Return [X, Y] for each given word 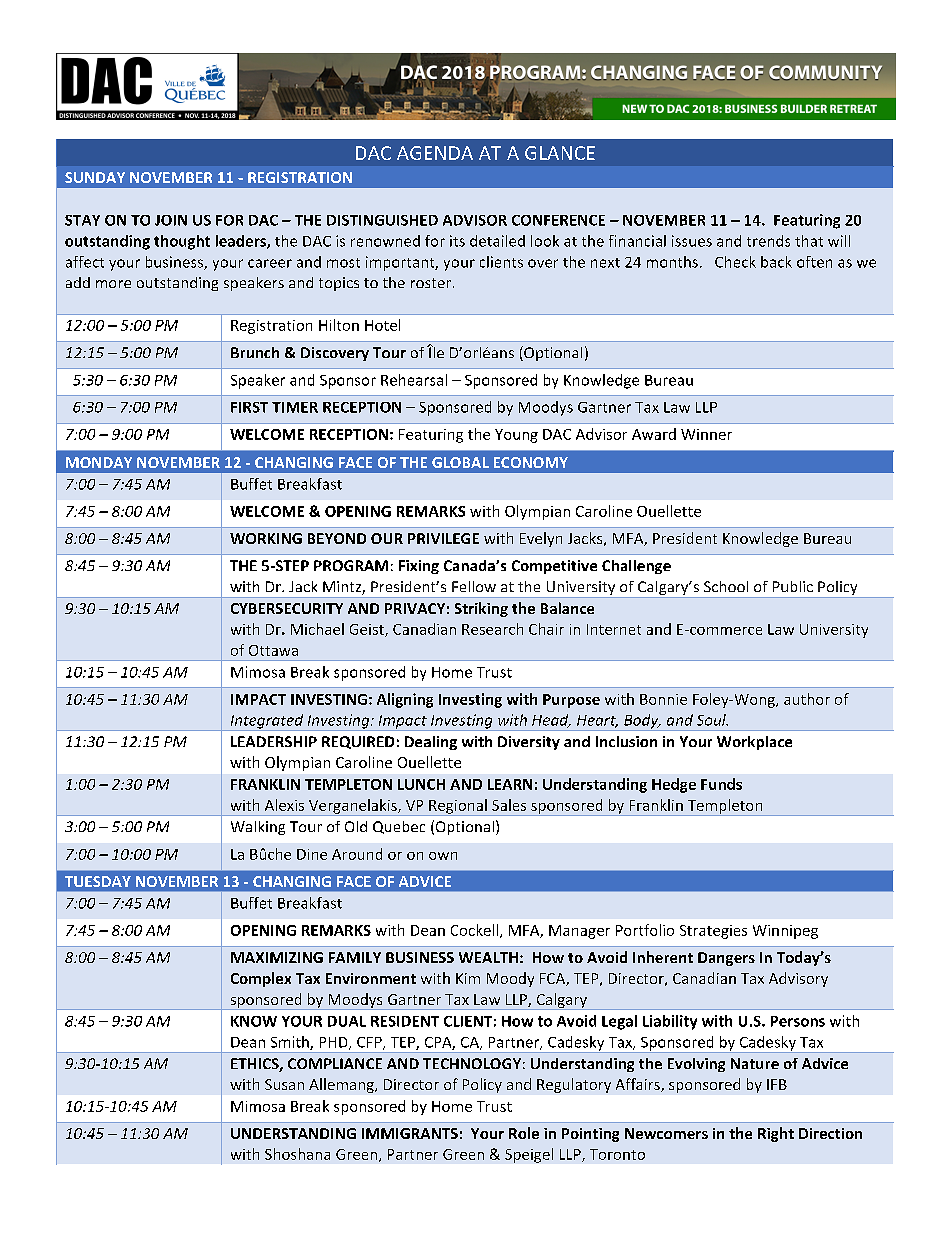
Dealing [431, 743]
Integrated [267, 722]
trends [768, 241]
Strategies [713, 932]
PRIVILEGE [443, 538]
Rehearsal [414, 380]
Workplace [754, 743]
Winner [706, 434]
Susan [284, 1084]
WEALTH [488, 957]
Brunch [255, 352]
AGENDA [435, 153]
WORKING [266, 538]
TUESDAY [98, 881]
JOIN [171, 220]
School [726, 586]
